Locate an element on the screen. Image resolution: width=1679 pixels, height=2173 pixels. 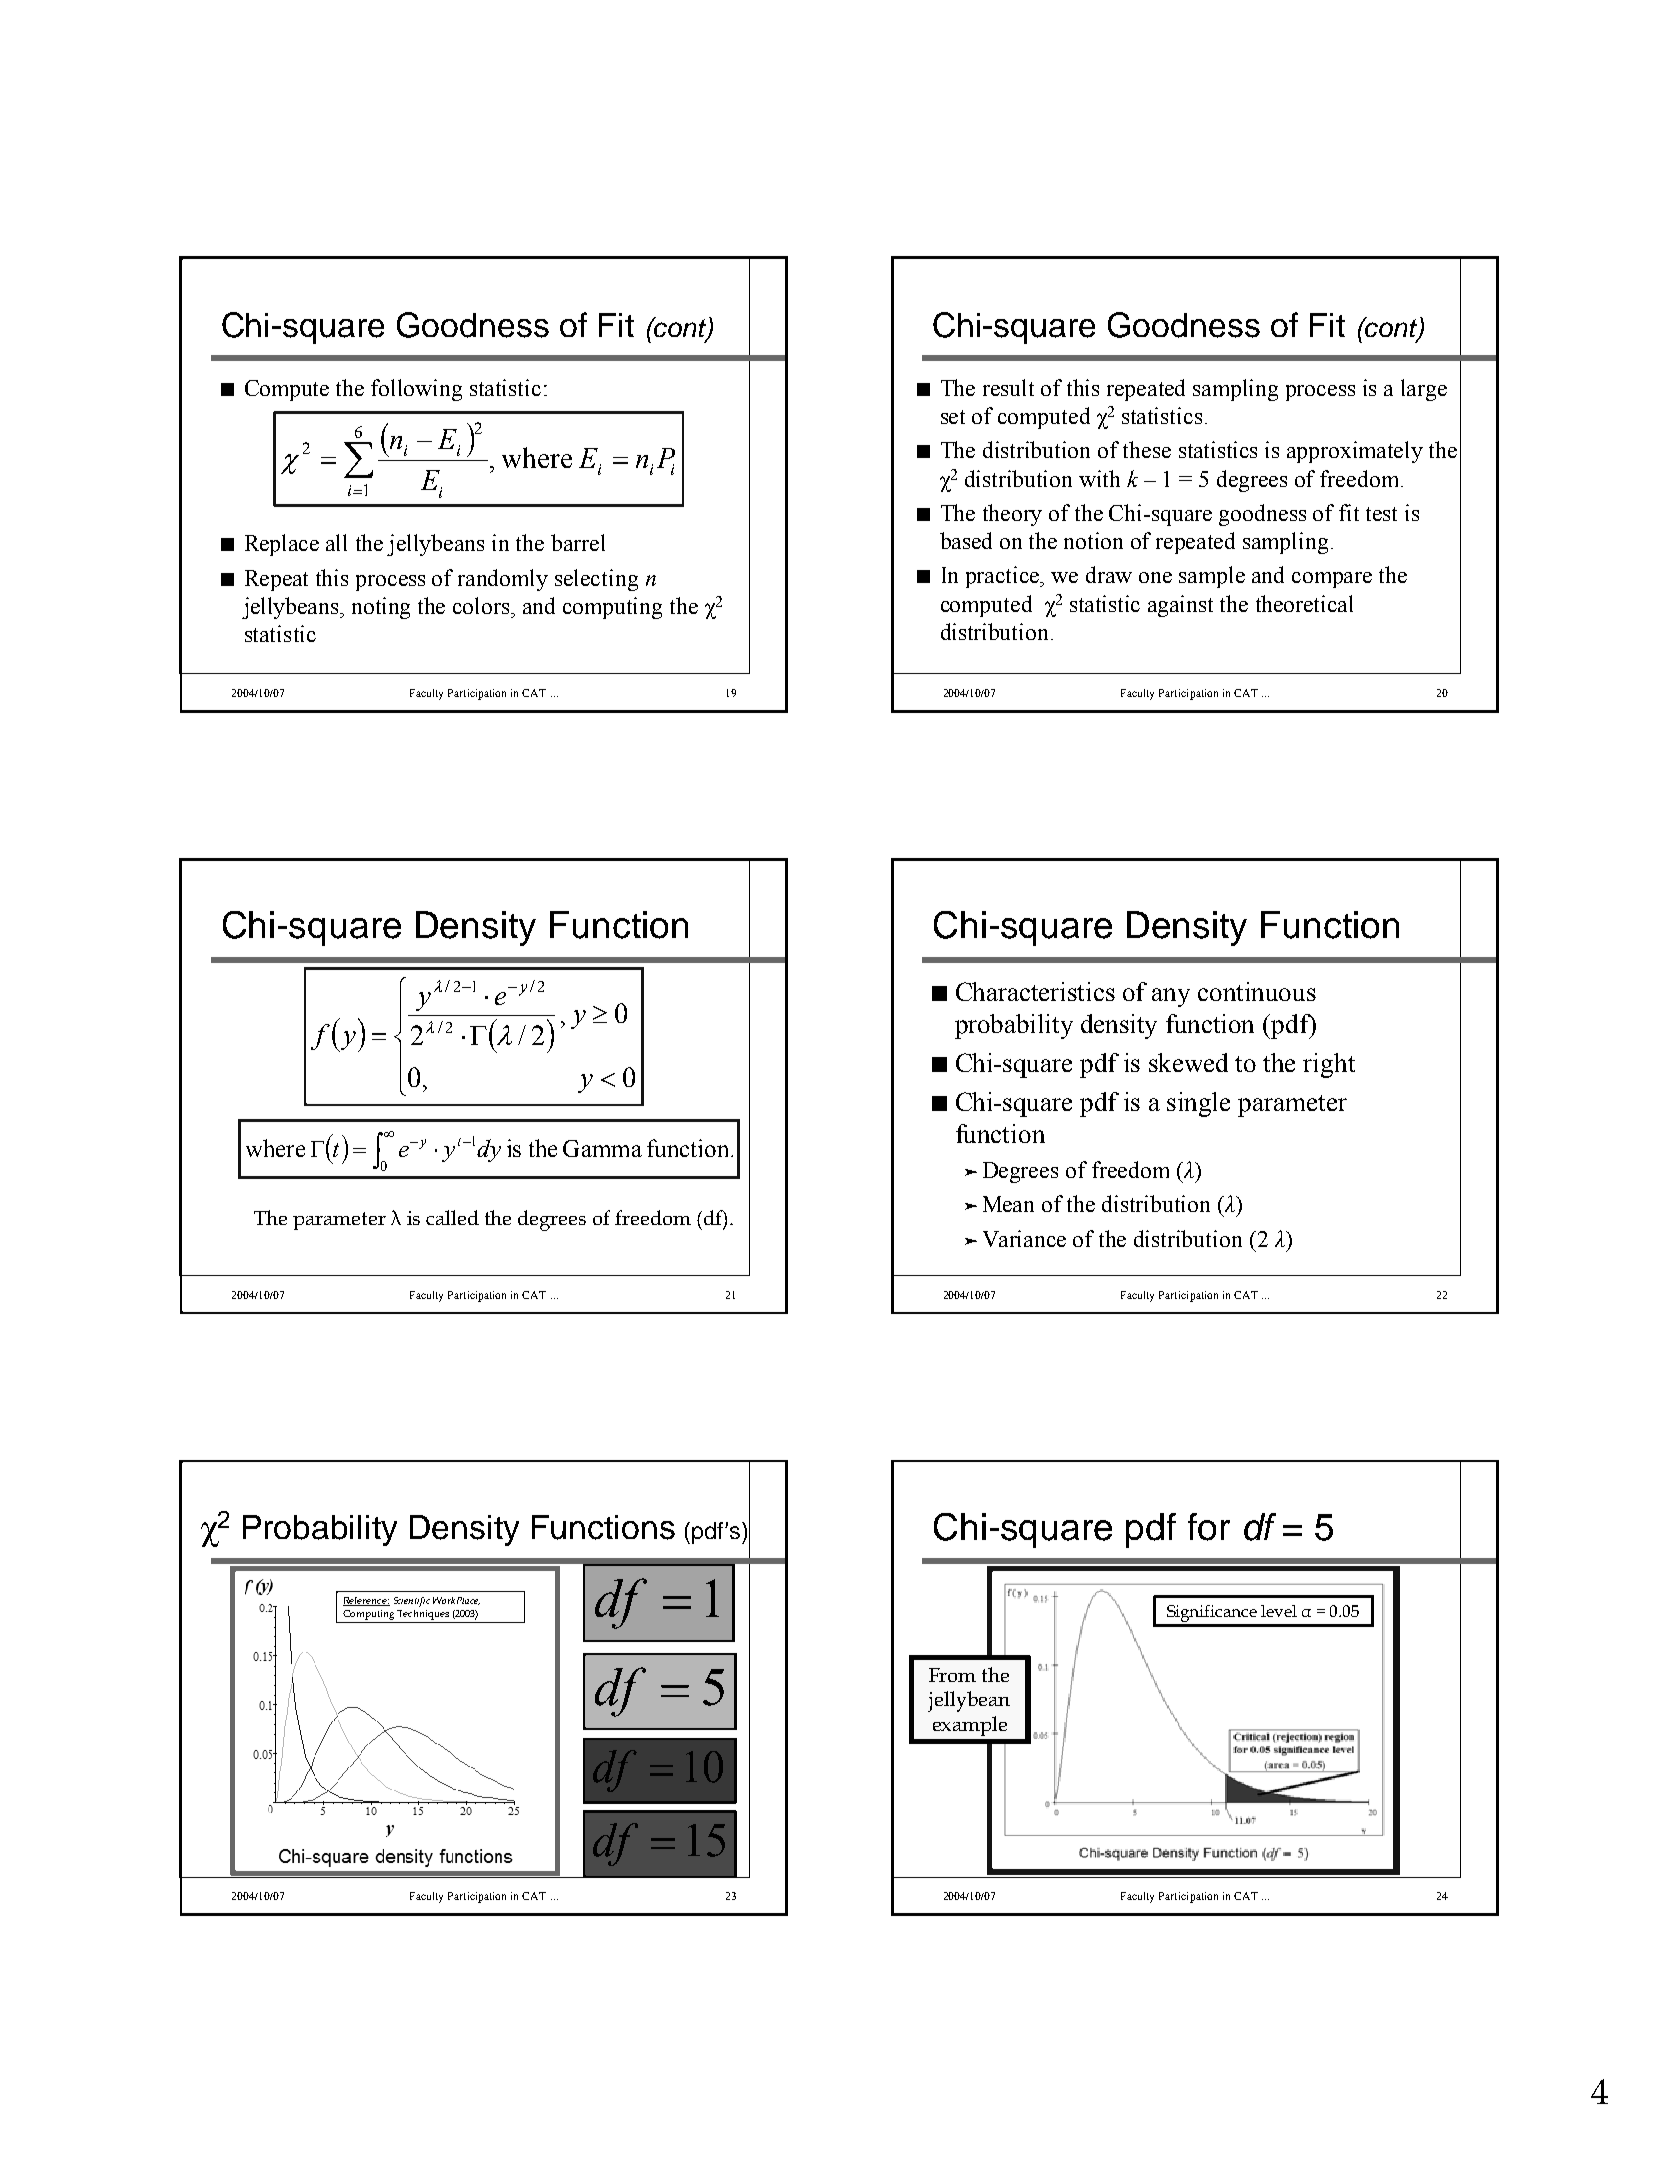
level is located at coordinates (1279, 1611).
